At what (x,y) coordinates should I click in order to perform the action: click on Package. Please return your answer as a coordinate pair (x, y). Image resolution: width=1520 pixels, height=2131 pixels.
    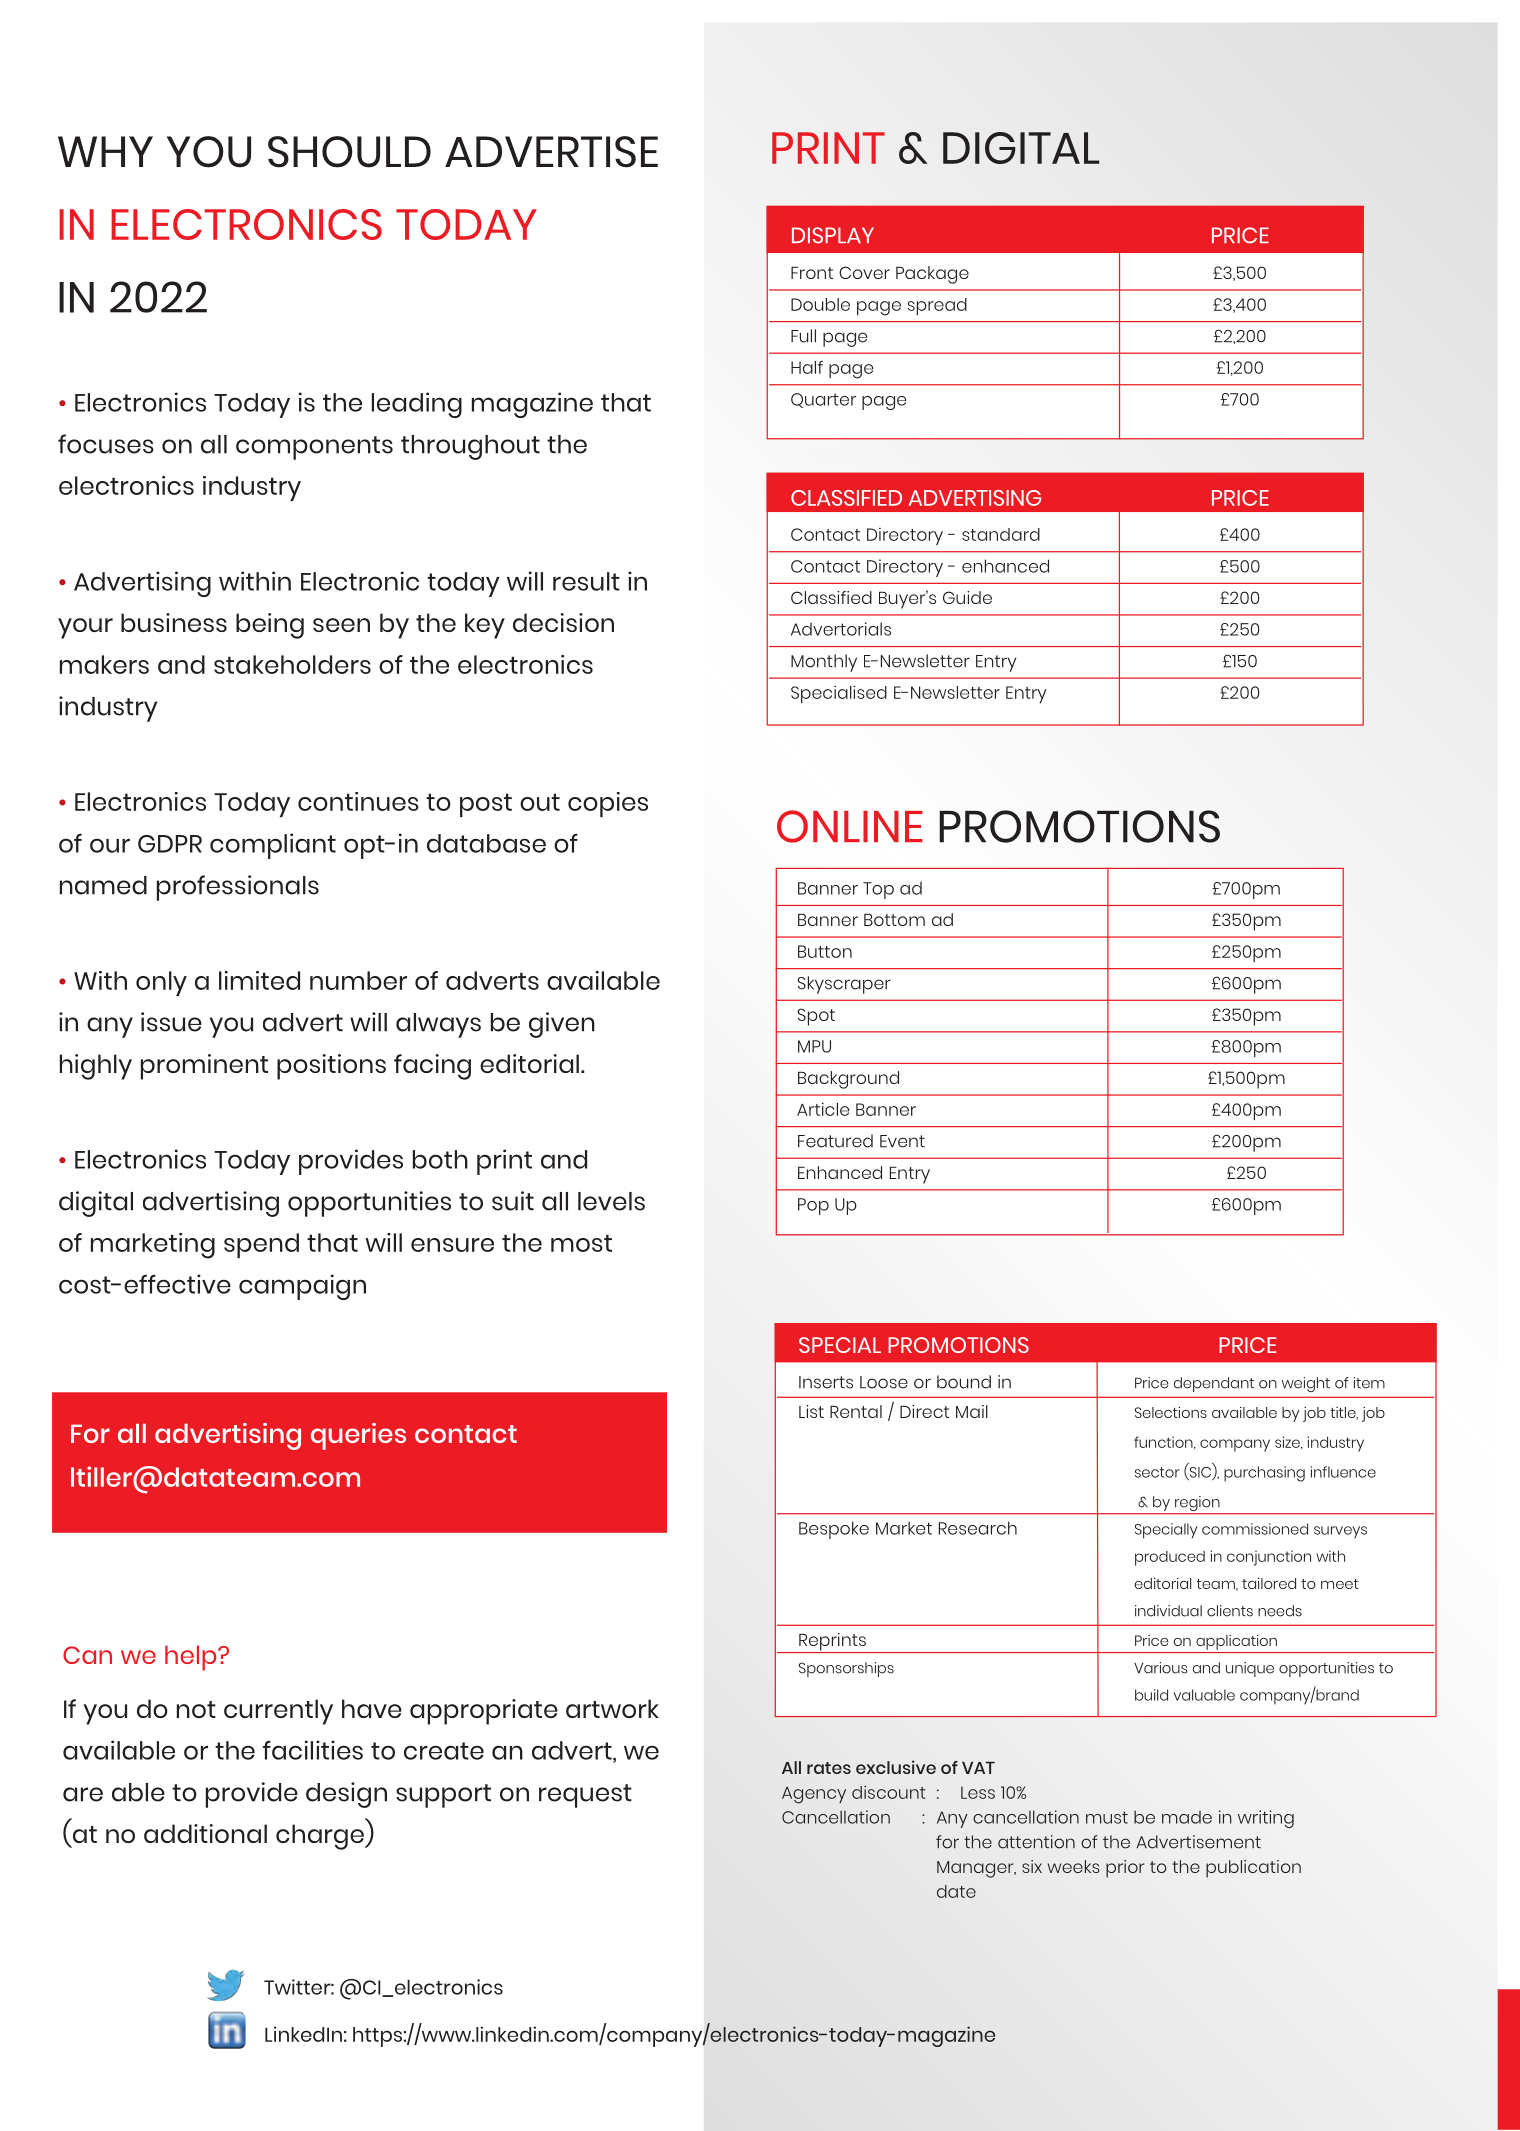
    Looking at the image, I should click on (932, 275).
